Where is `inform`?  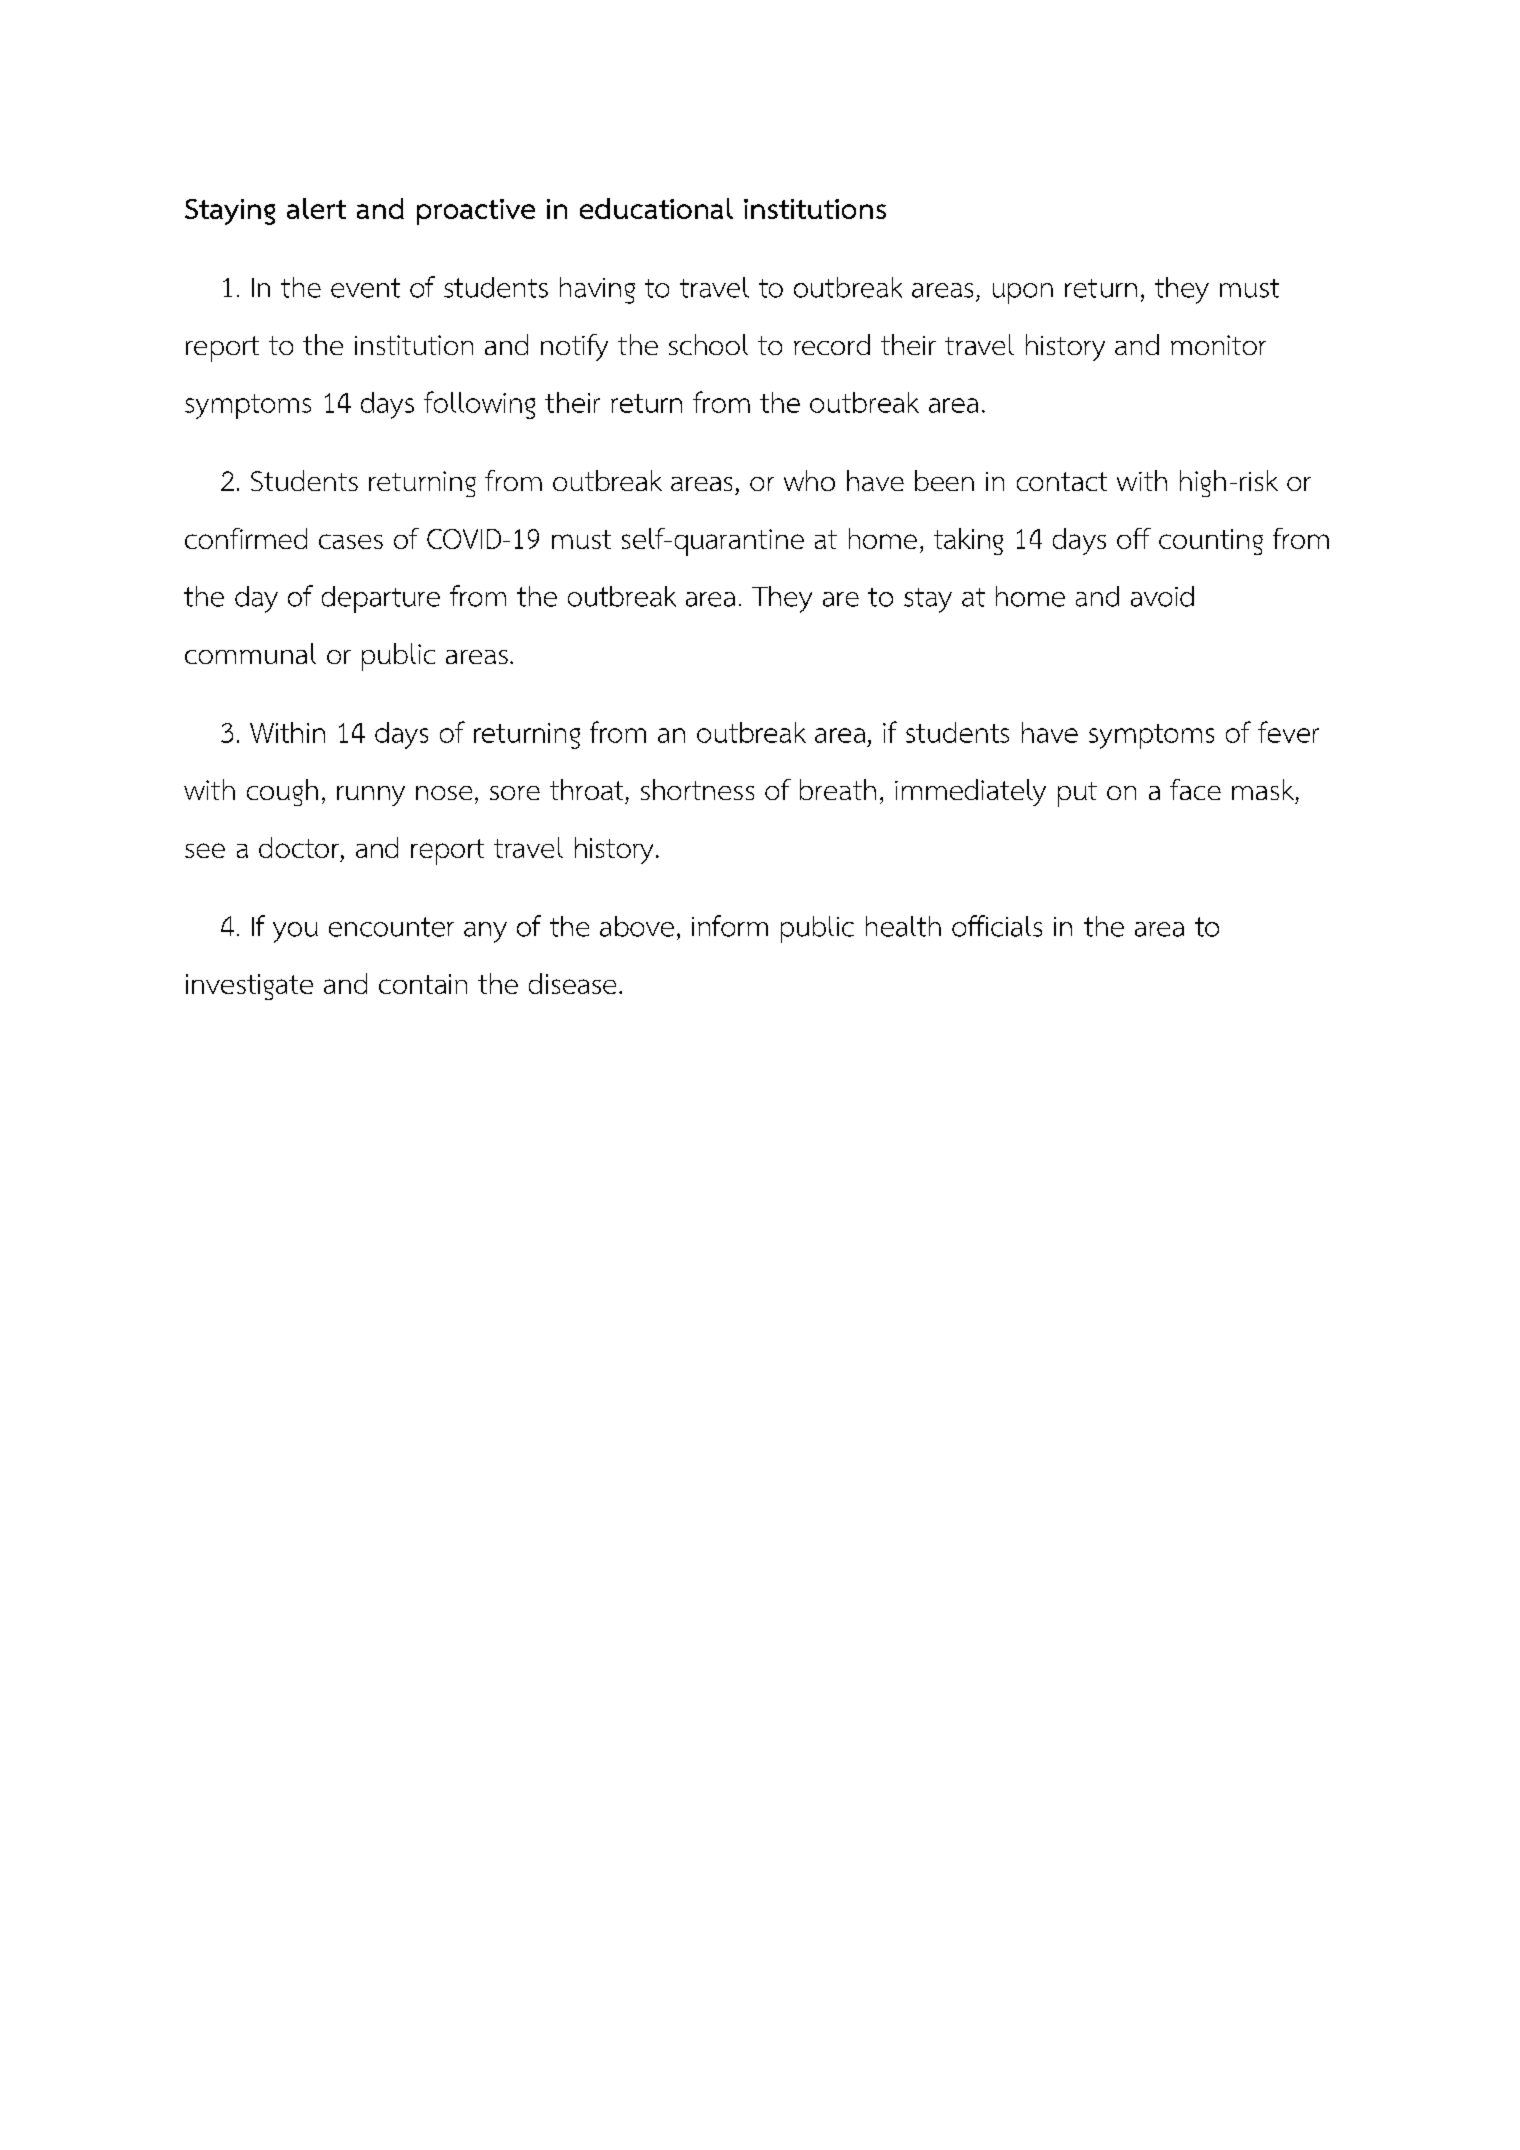
inform is located at coordinates (730, 926).
